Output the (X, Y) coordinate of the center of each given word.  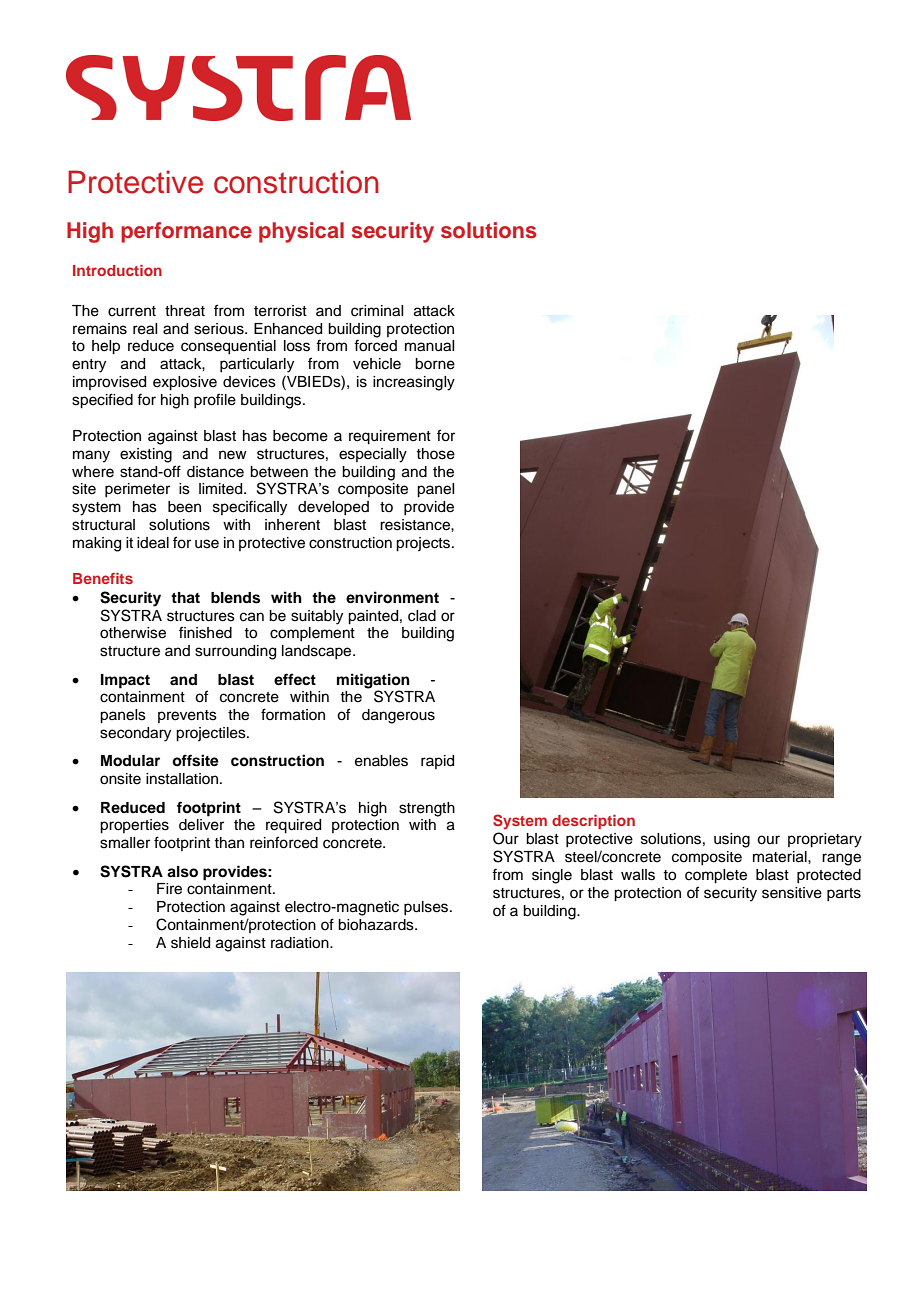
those (435, 454)
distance (215, 472)
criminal (377, 311)
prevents (187, 716)
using (732, 840)
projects (423, 544)
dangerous (398, 716)
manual (429, 346)
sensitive (792, 893)
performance (186, 232)
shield (190, 943)
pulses (427, 908)
